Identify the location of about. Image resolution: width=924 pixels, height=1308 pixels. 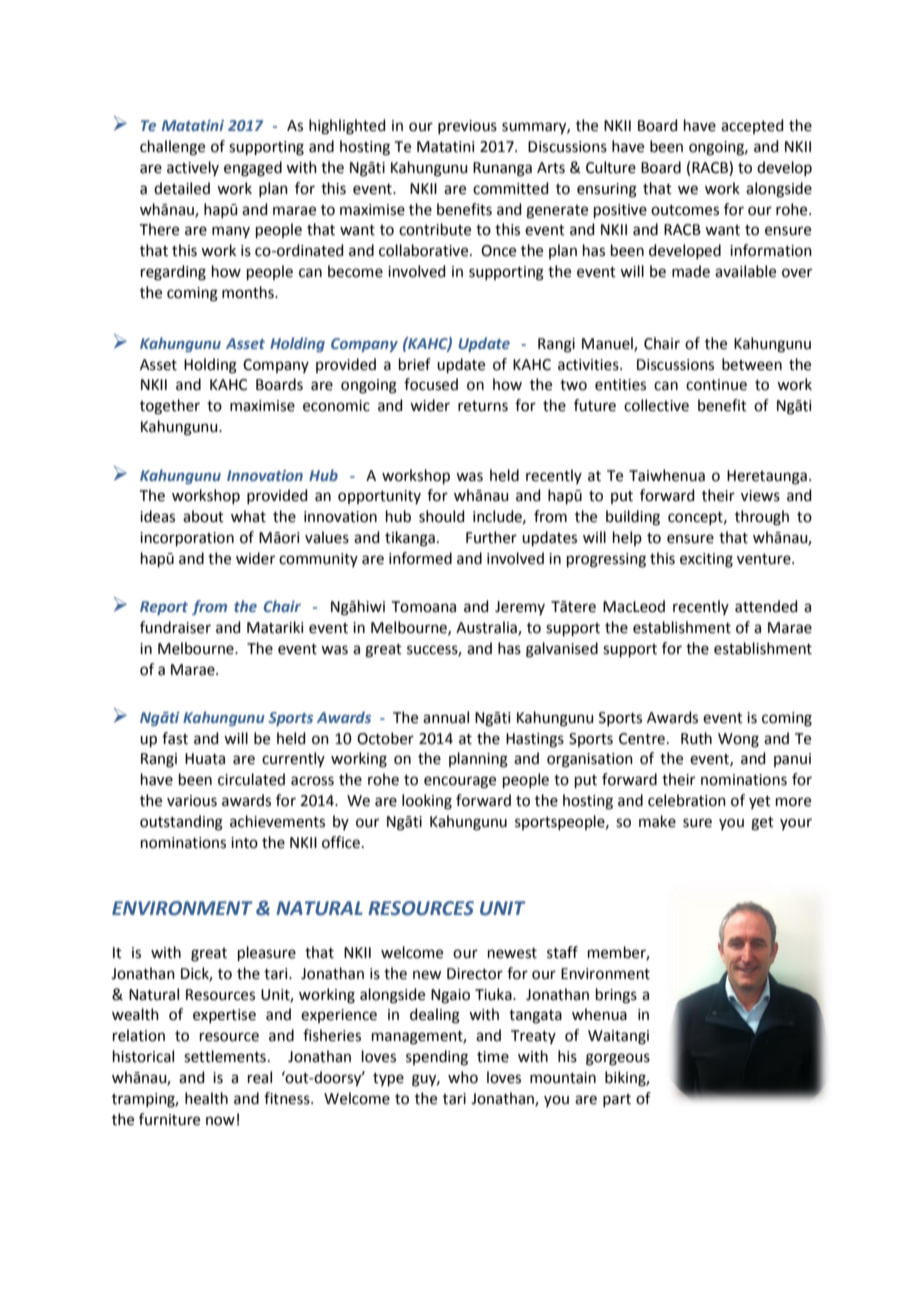
(203, 516).
